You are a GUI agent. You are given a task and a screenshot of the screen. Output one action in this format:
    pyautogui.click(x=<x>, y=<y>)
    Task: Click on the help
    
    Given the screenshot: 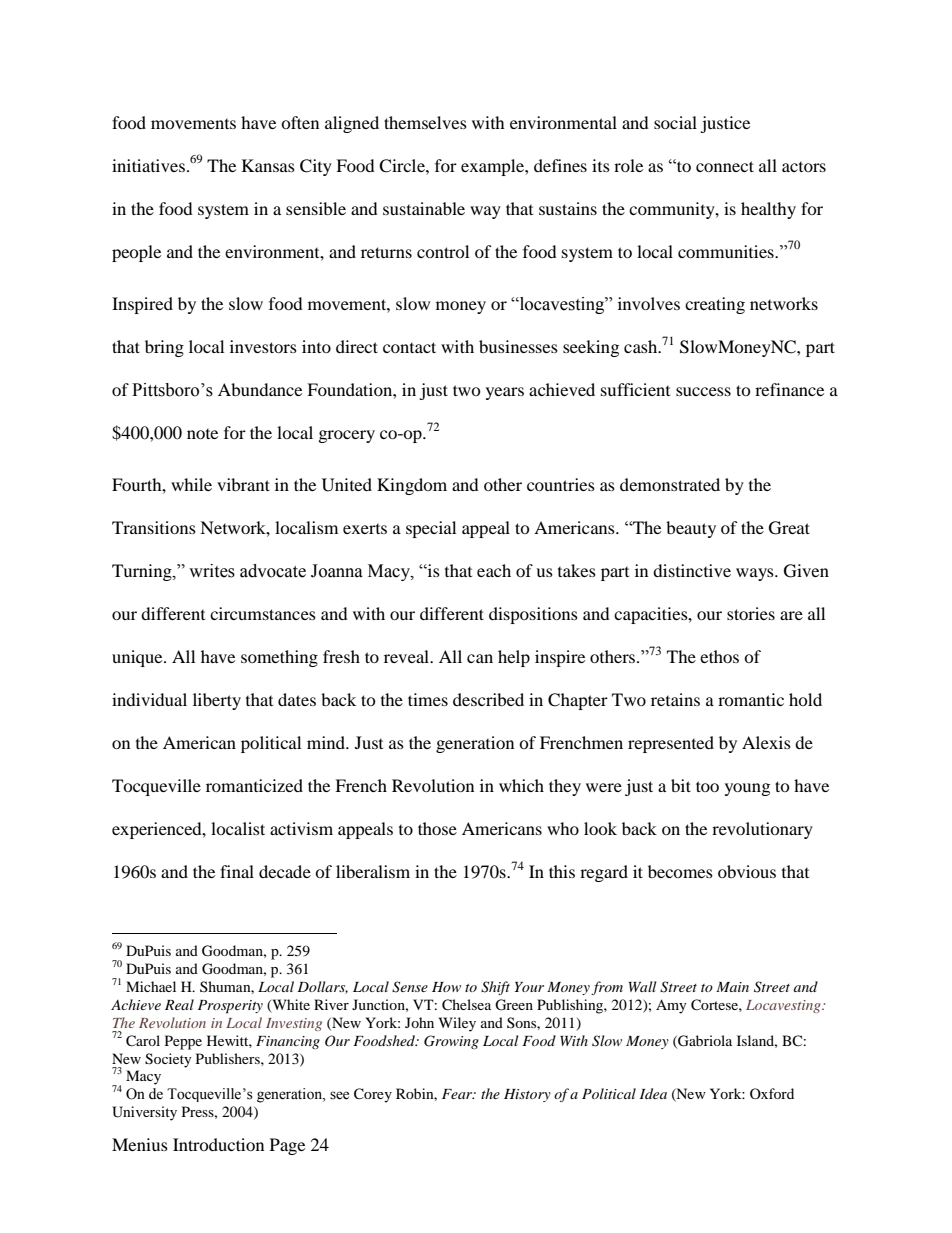 What is the action you would take?
    pyautogui.click(x=514, y=658)
